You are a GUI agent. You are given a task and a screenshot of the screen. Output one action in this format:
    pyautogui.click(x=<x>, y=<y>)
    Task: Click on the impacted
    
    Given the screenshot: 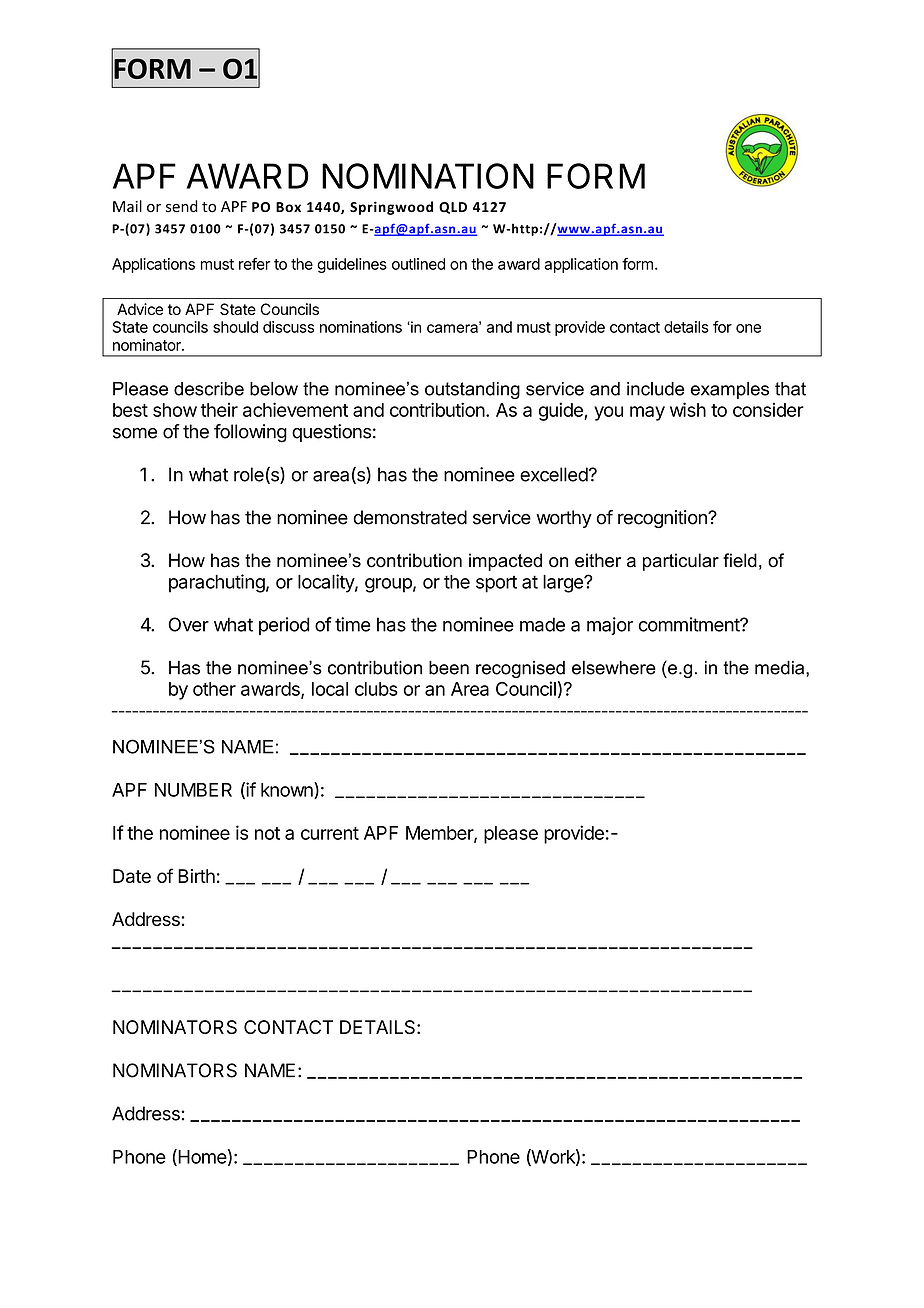 What is the action you would take?
    pyautogui.click(x=505, y=562)
